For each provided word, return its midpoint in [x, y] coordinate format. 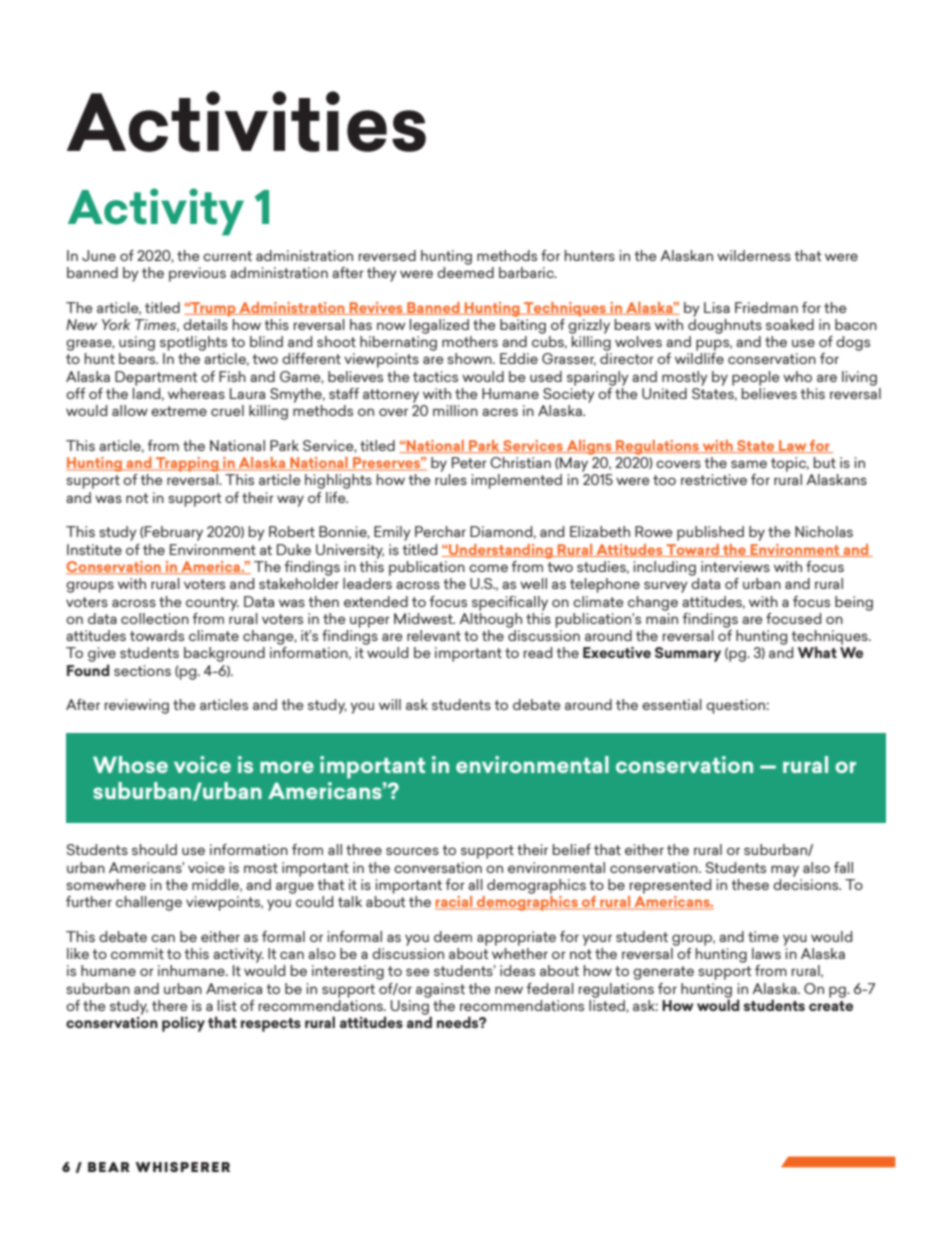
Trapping [187, 464]
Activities [246, 121]
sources [412, 851]
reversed [387, 255]
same [749, 464]
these [750, 884]
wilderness [754, 255]
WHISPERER [183, 1167]
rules [451, 479]
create [831, 1006]
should [154, 849]
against [440, 990]
